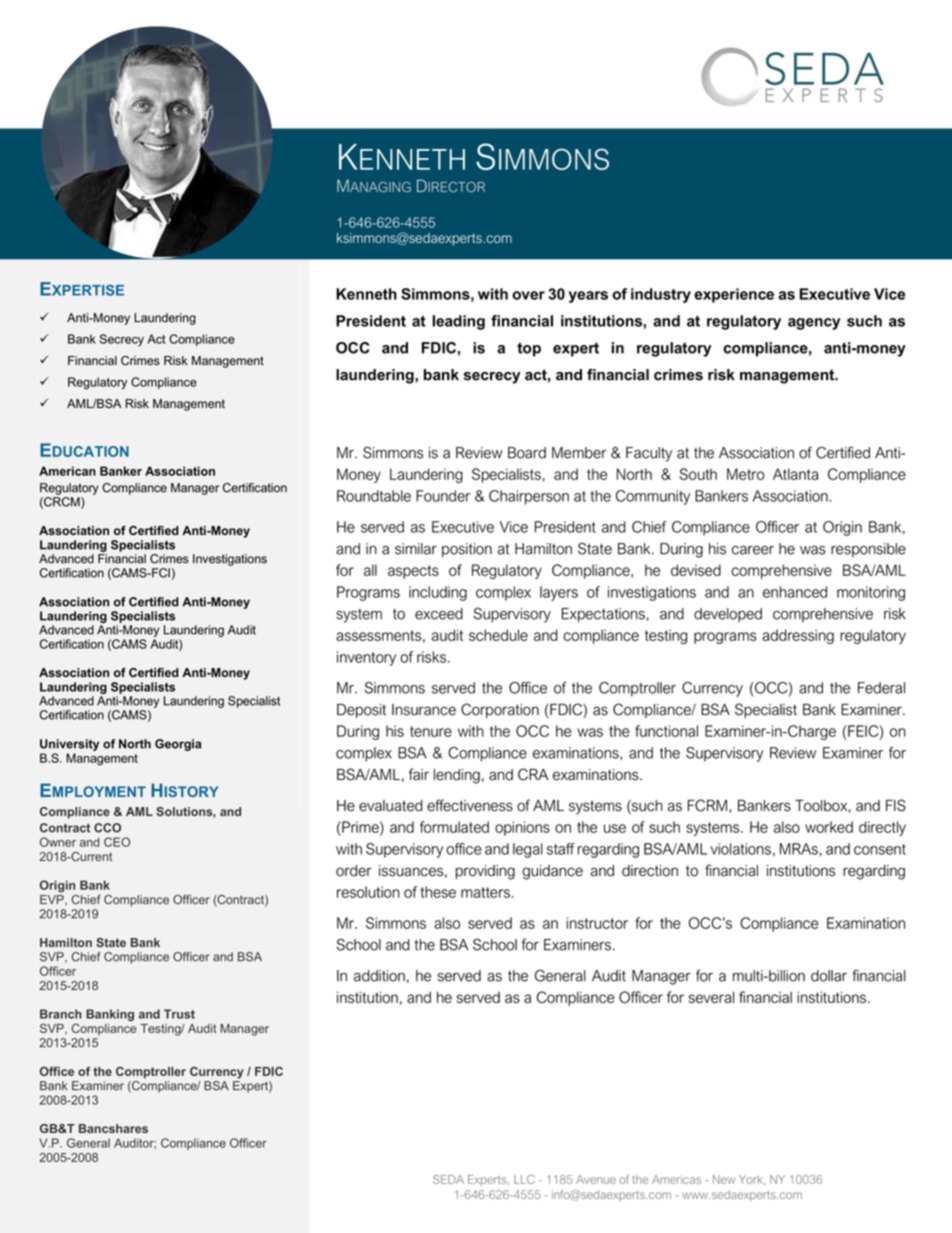  I want to click on leading, so click(459, 322).
